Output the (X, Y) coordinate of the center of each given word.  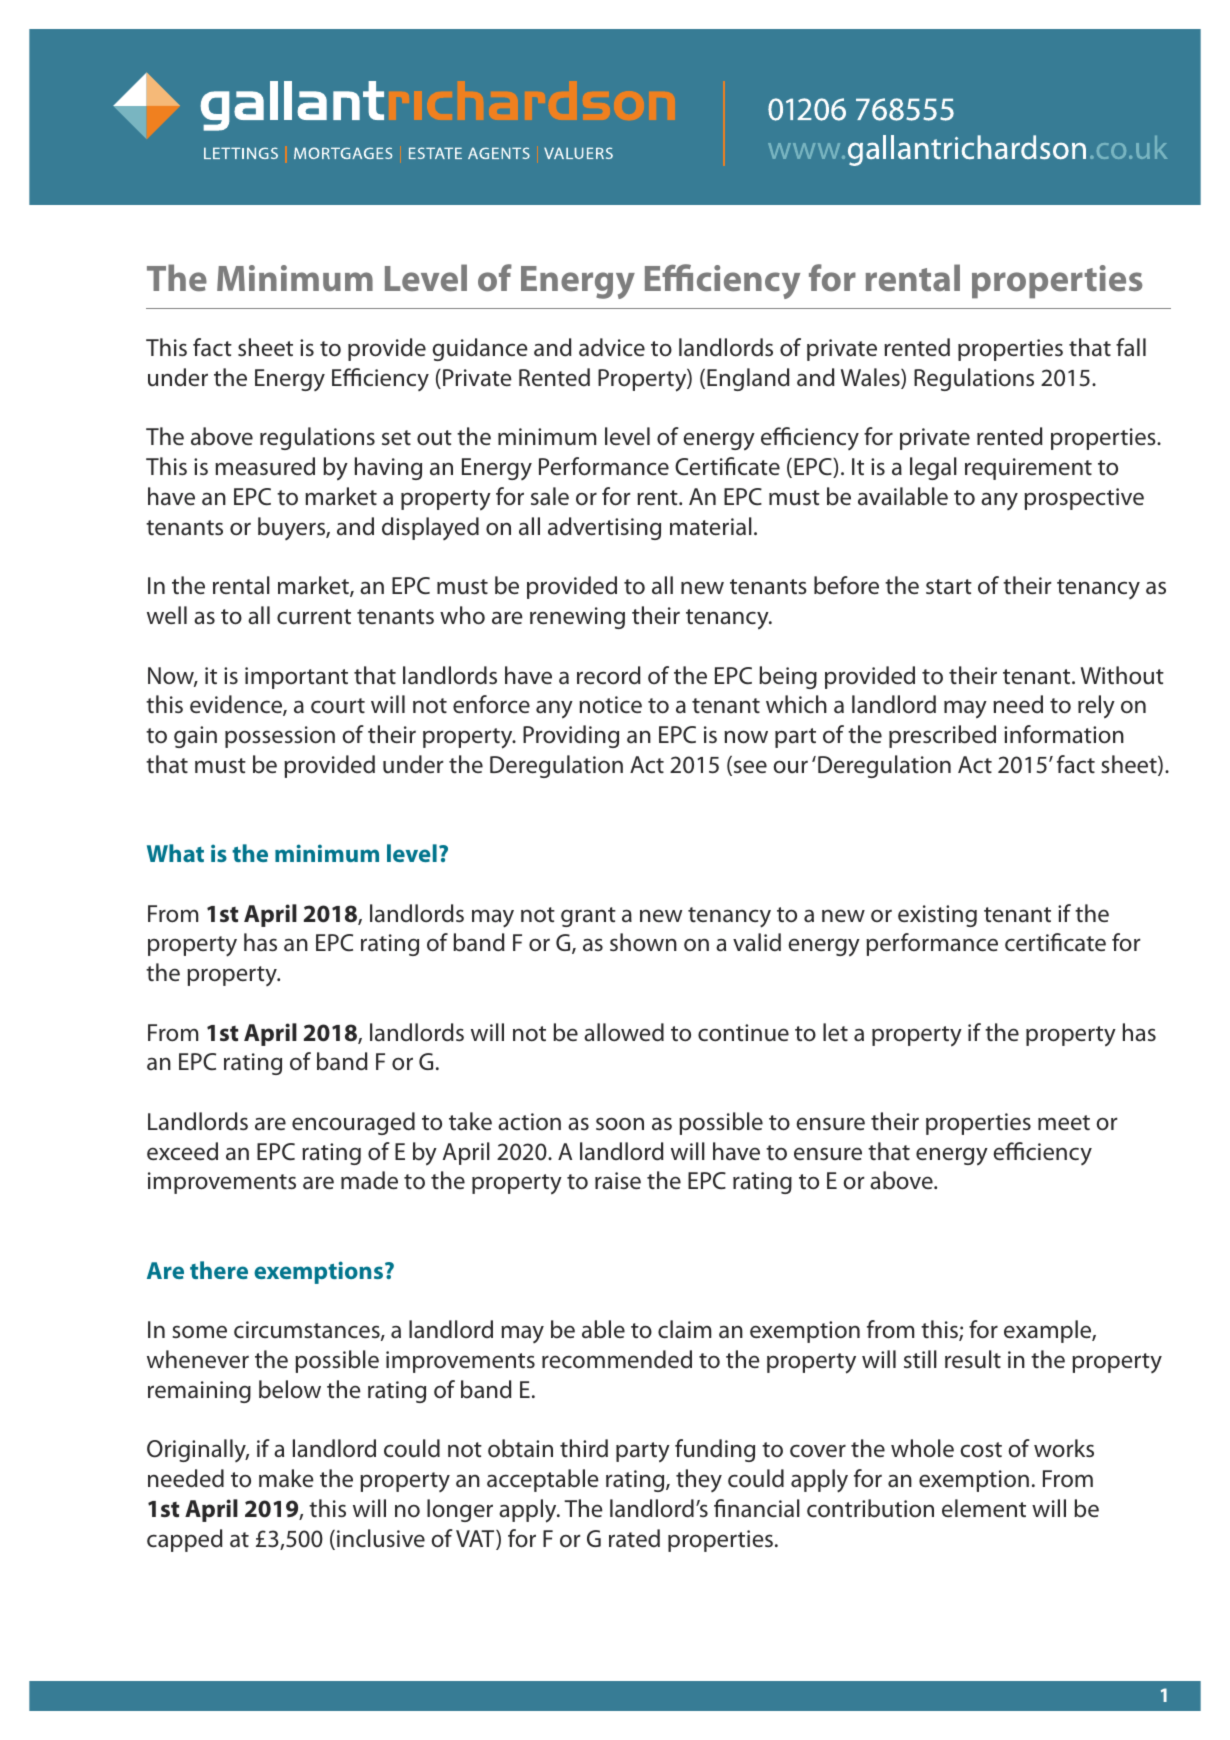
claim (684, 1329)
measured (265, 466)
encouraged (353, 1123)
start (949, 587)
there (219, 1270)
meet (1064, 1122)
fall (1131, 347)
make (286, 1478)
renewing (577, 618)
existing (937, 916)
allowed (624, 1032)
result (973, 1359)
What (175, 853)
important (296, 678)
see (749, 768)
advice (612, 347)
